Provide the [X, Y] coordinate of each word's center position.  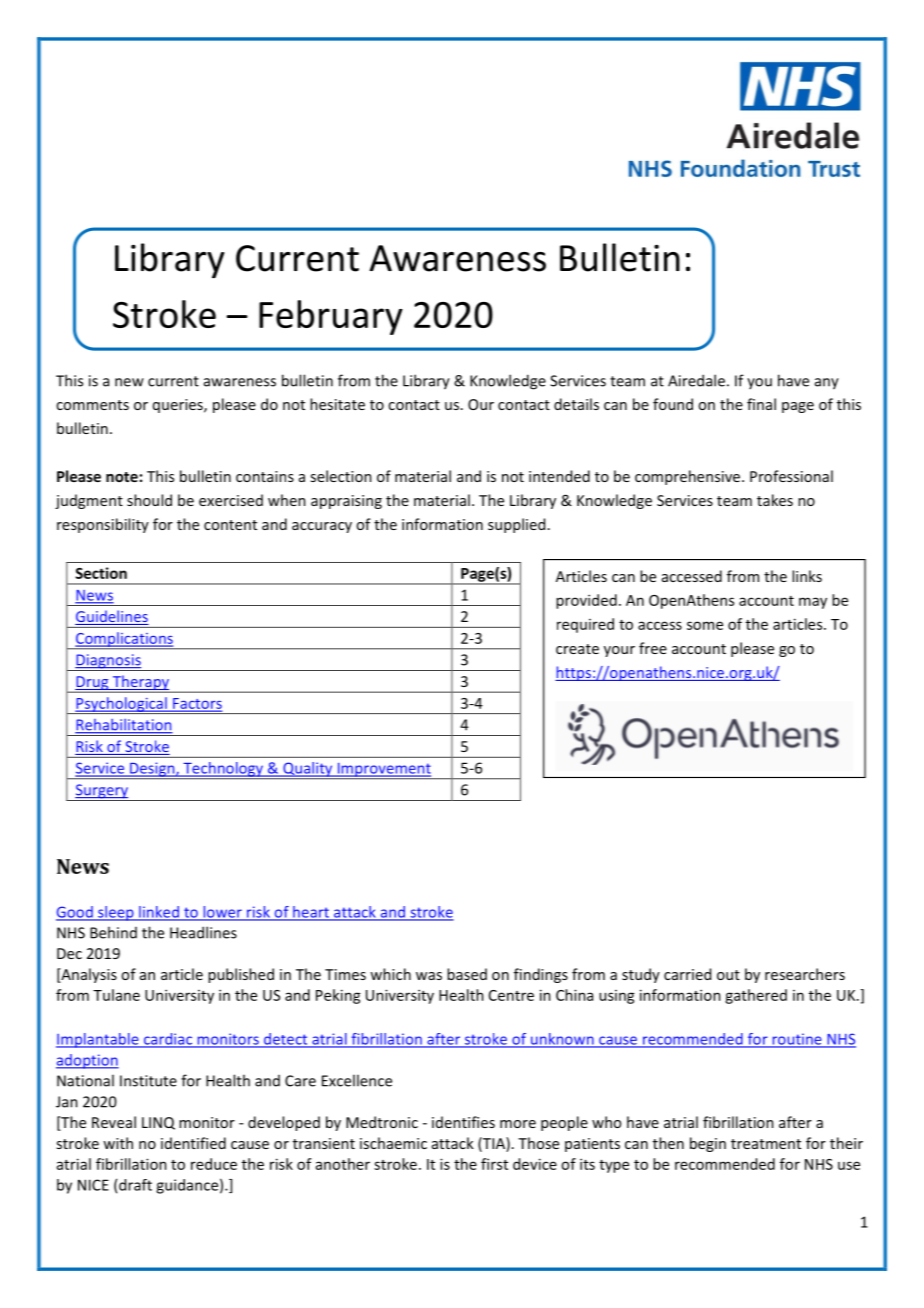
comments [92, 405]
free [653, 648]
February [331, 317]
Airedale [696, 380]
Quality [308, 770]
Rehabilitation [124, 726]
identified [193, 1143]
